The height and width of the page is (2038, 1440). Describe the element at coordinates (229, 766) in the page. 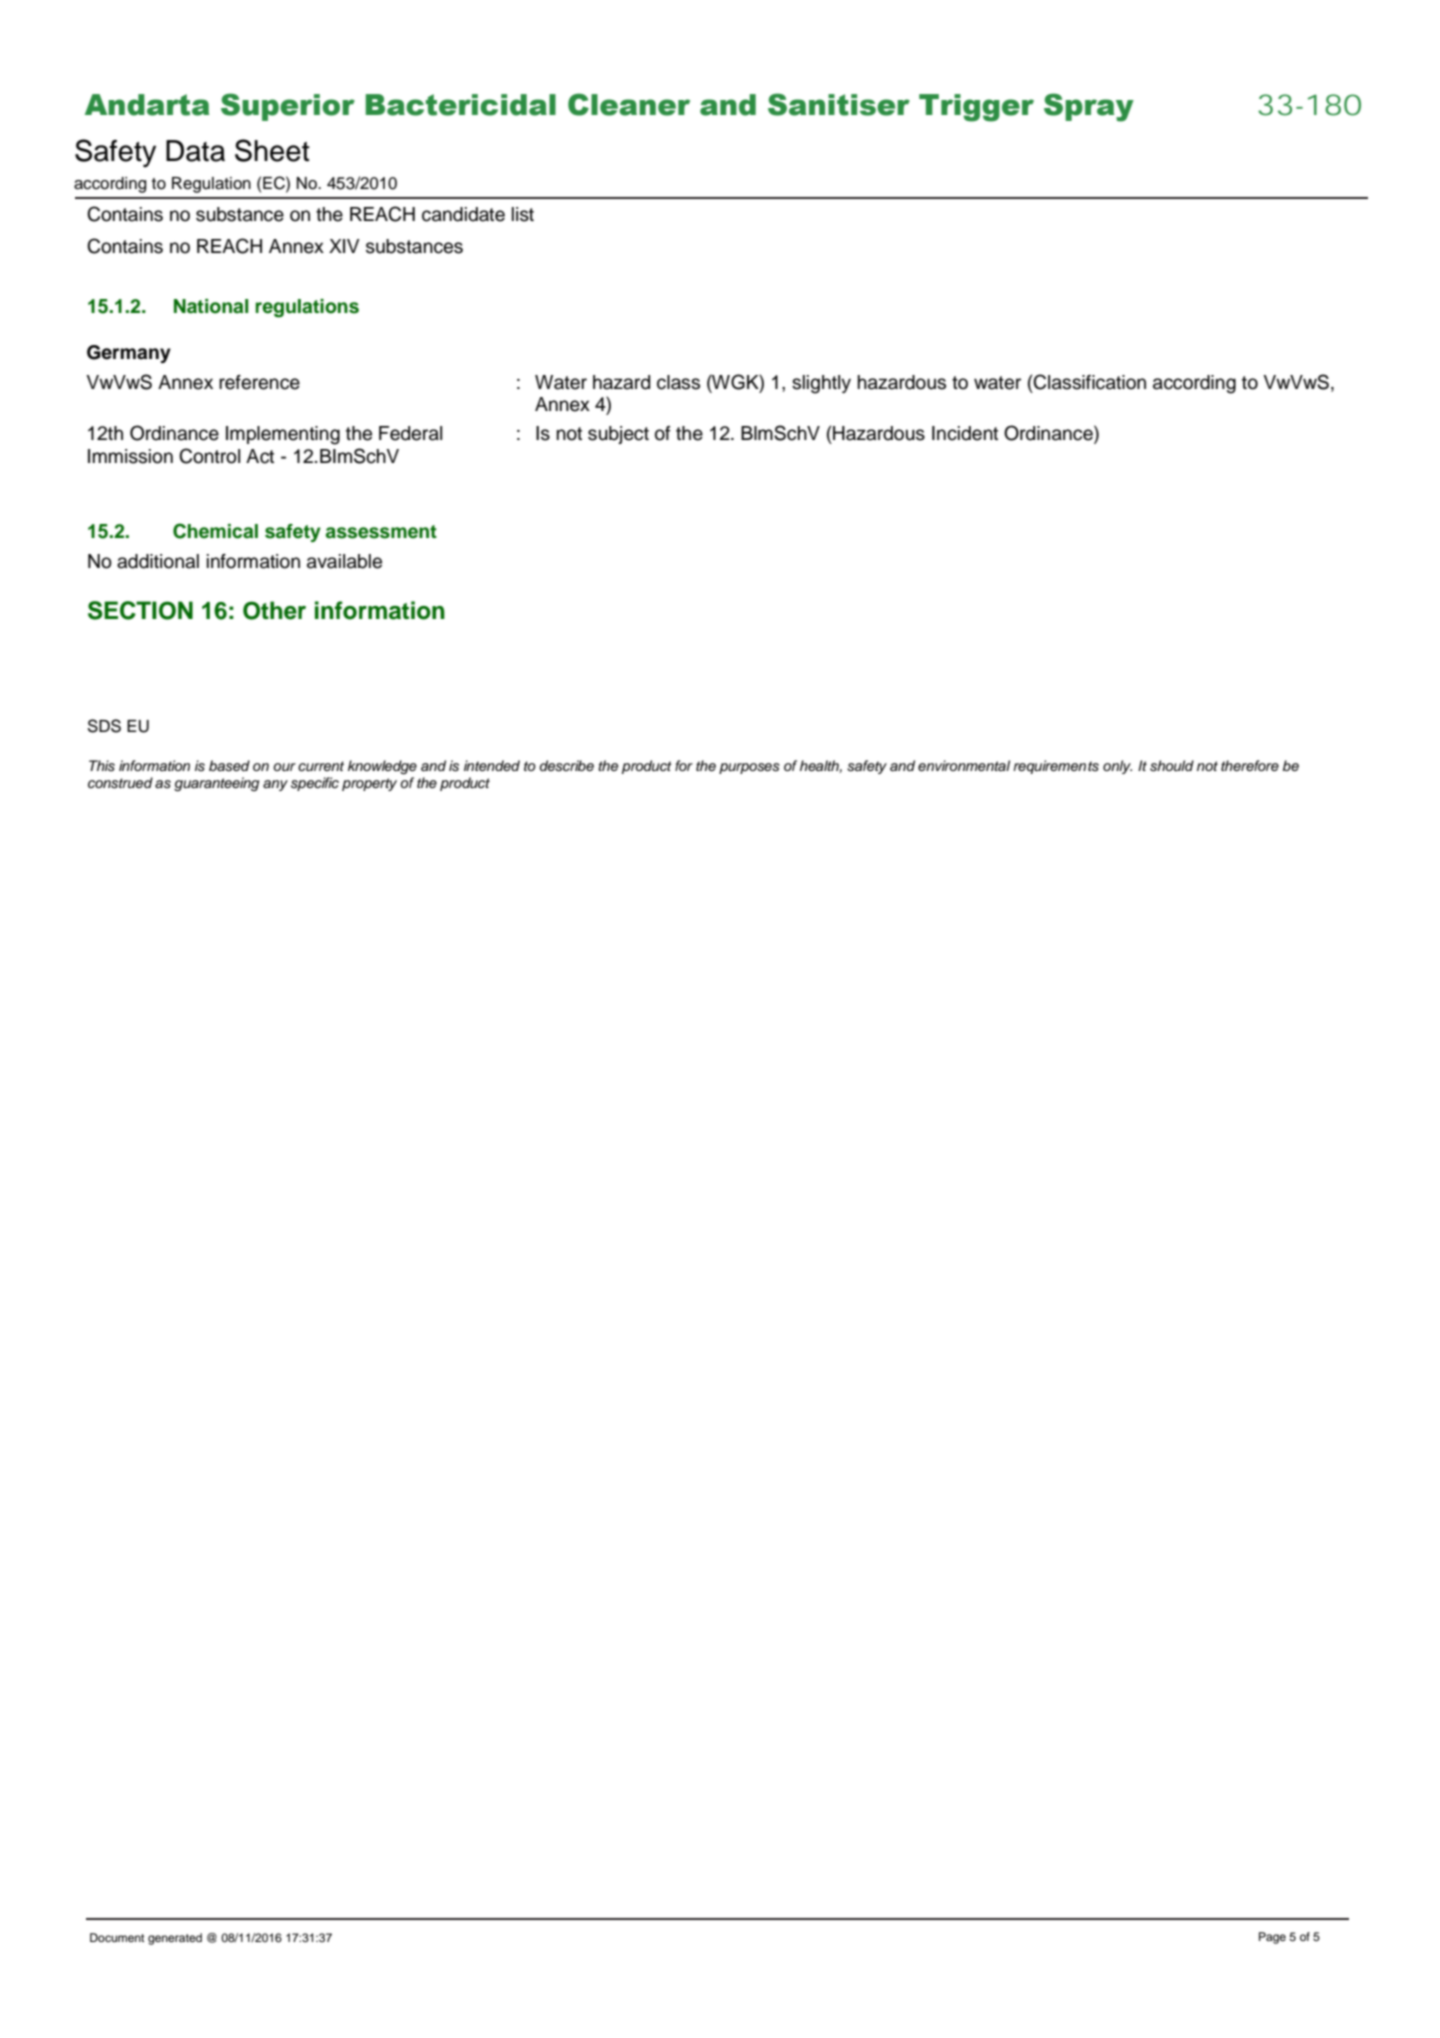

I see `based` at that location.
